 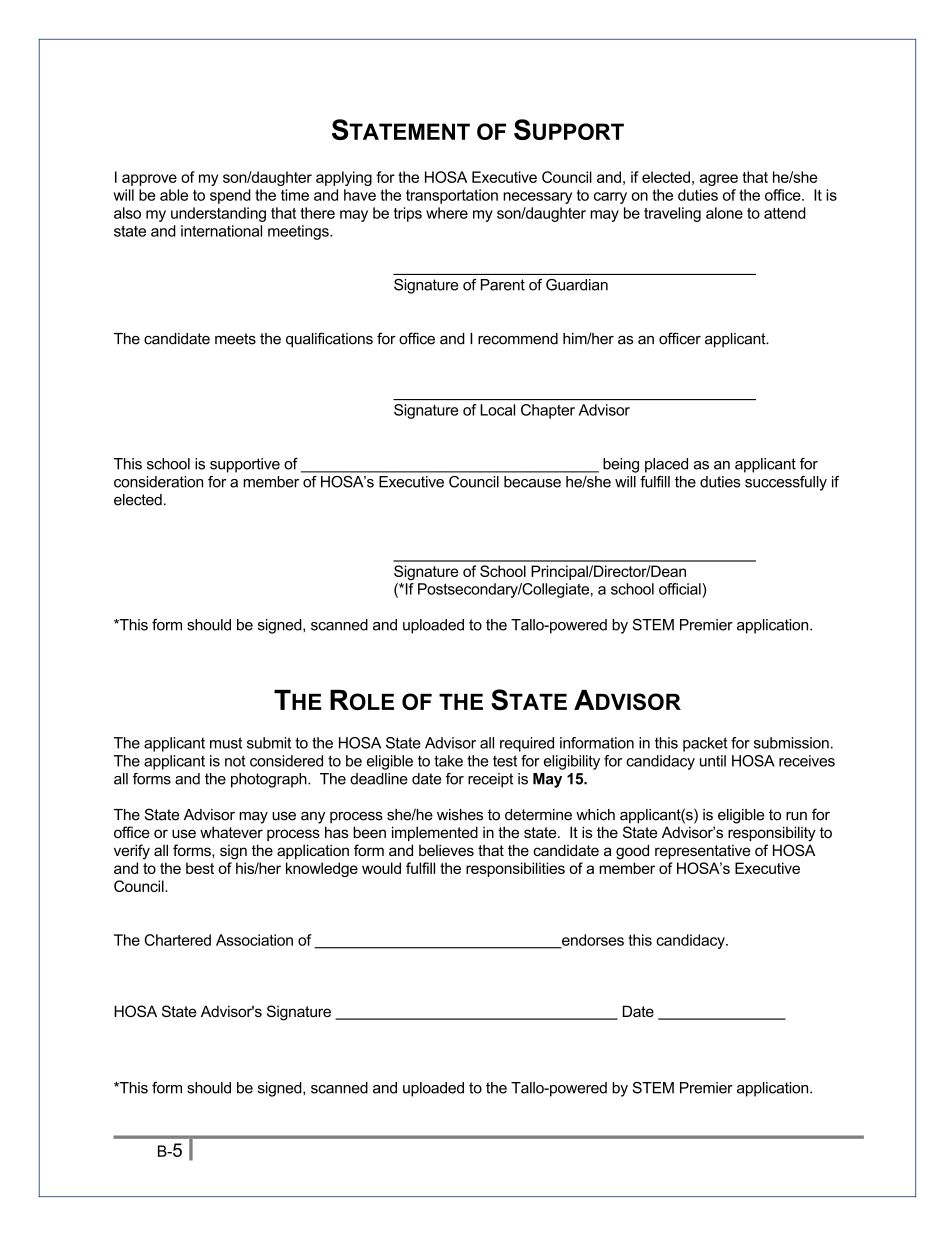 I want to click on spend, so click(x=230, y=196).
